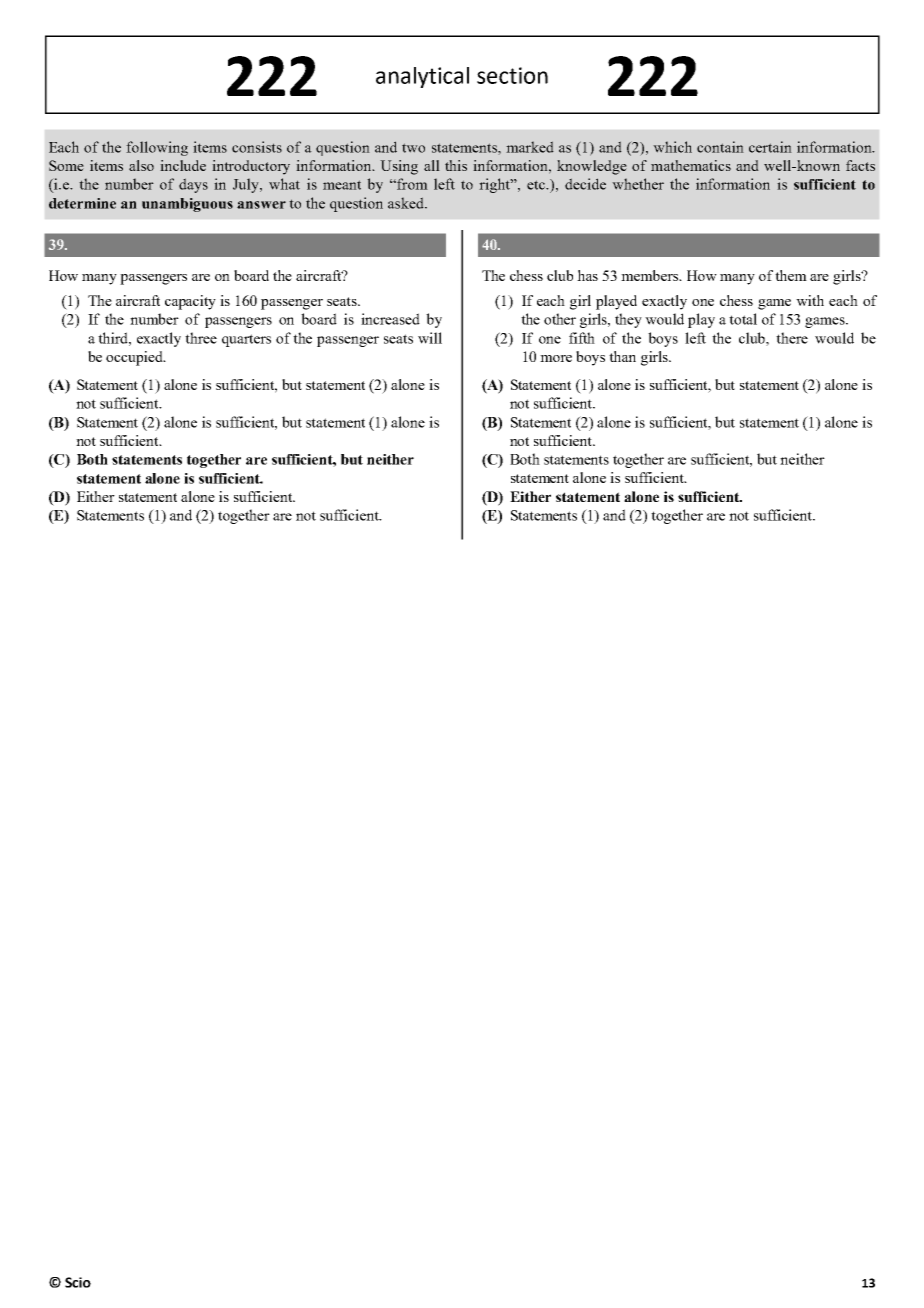 The image size is (924, 1308). I want to click on occupied, so click(135, 358).
